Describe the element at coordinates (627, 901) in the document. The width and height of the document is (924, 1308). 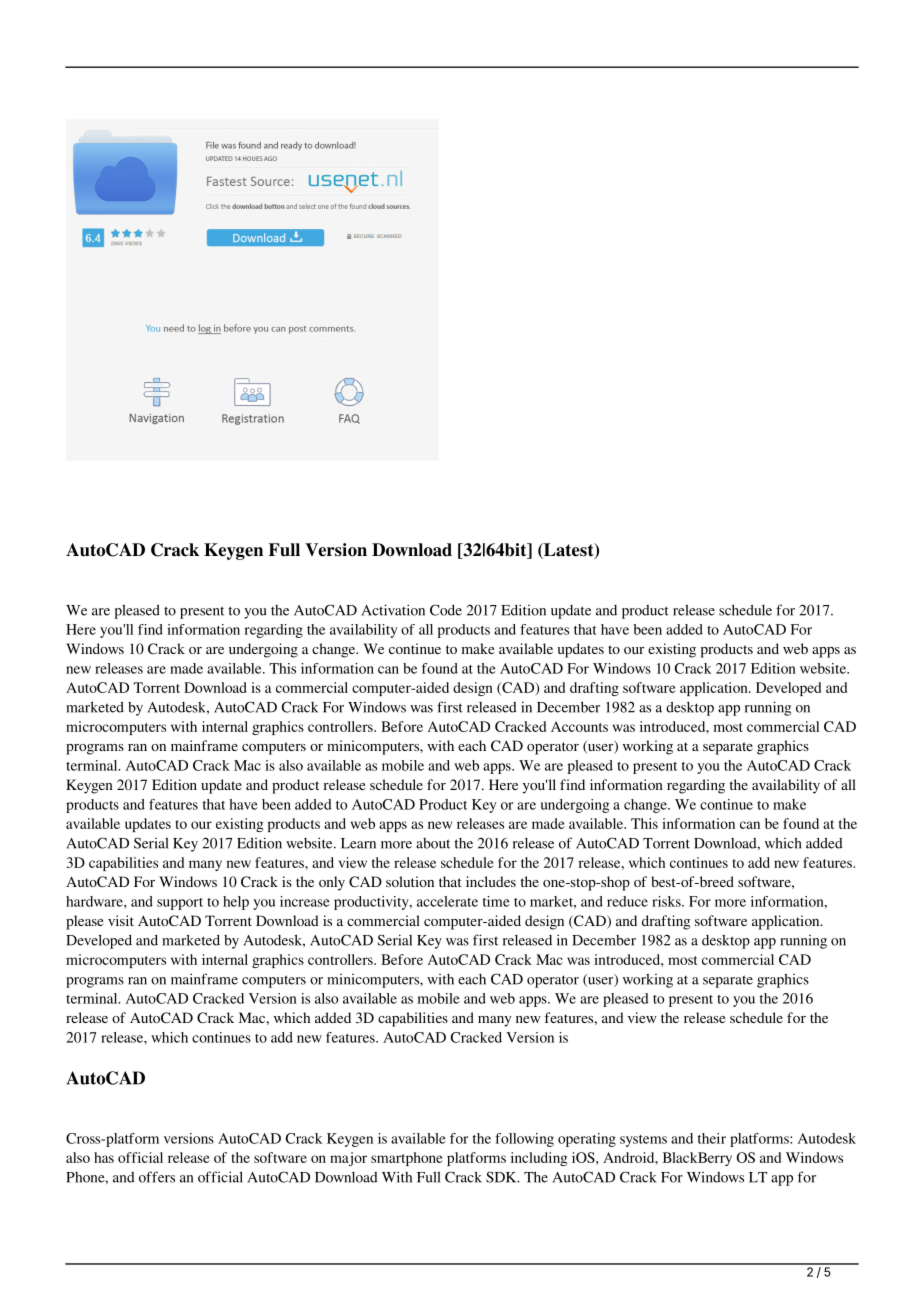
I see `reduce` at that location.
